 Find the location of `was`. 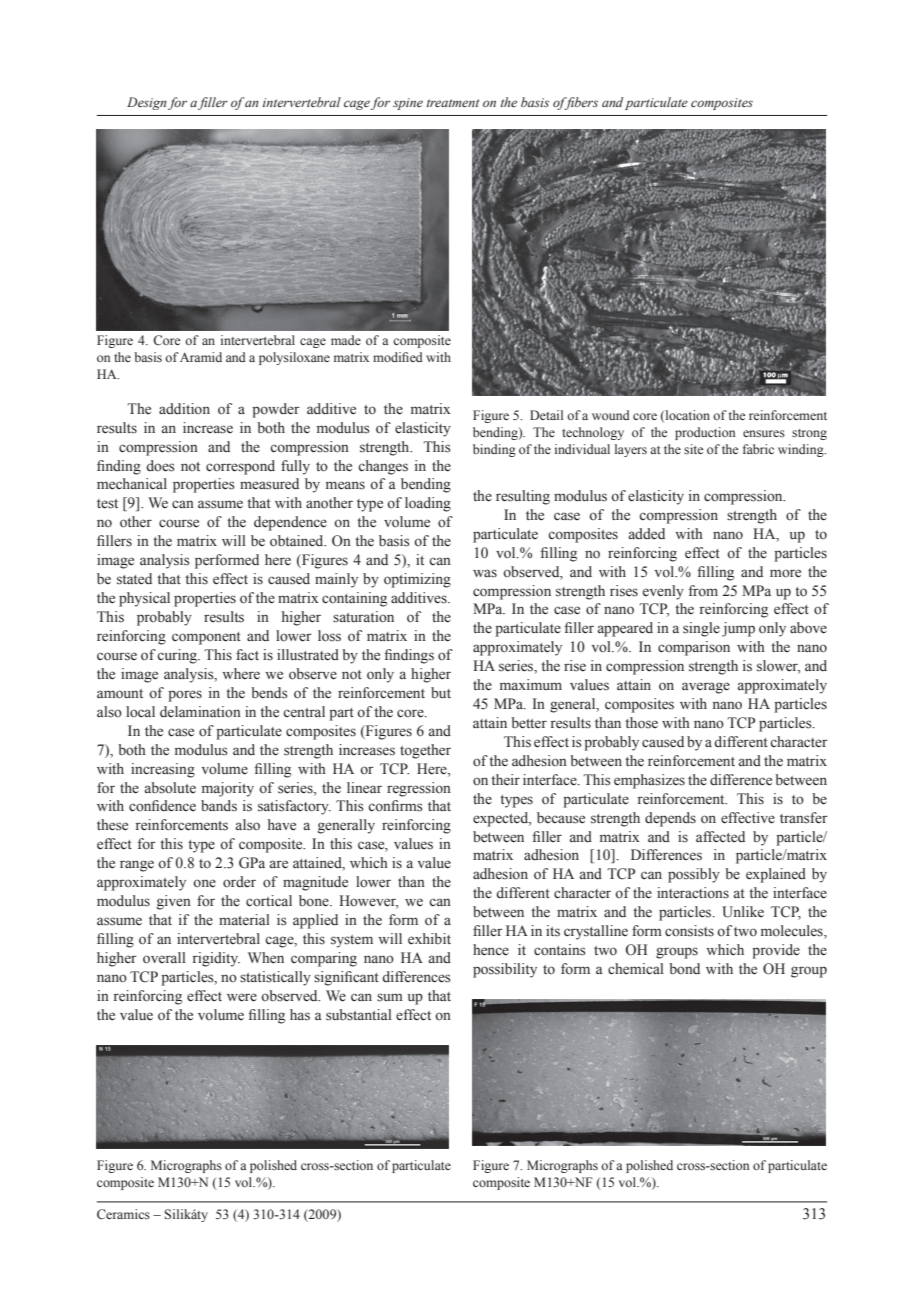

was is located at coordinates (485, 573).
